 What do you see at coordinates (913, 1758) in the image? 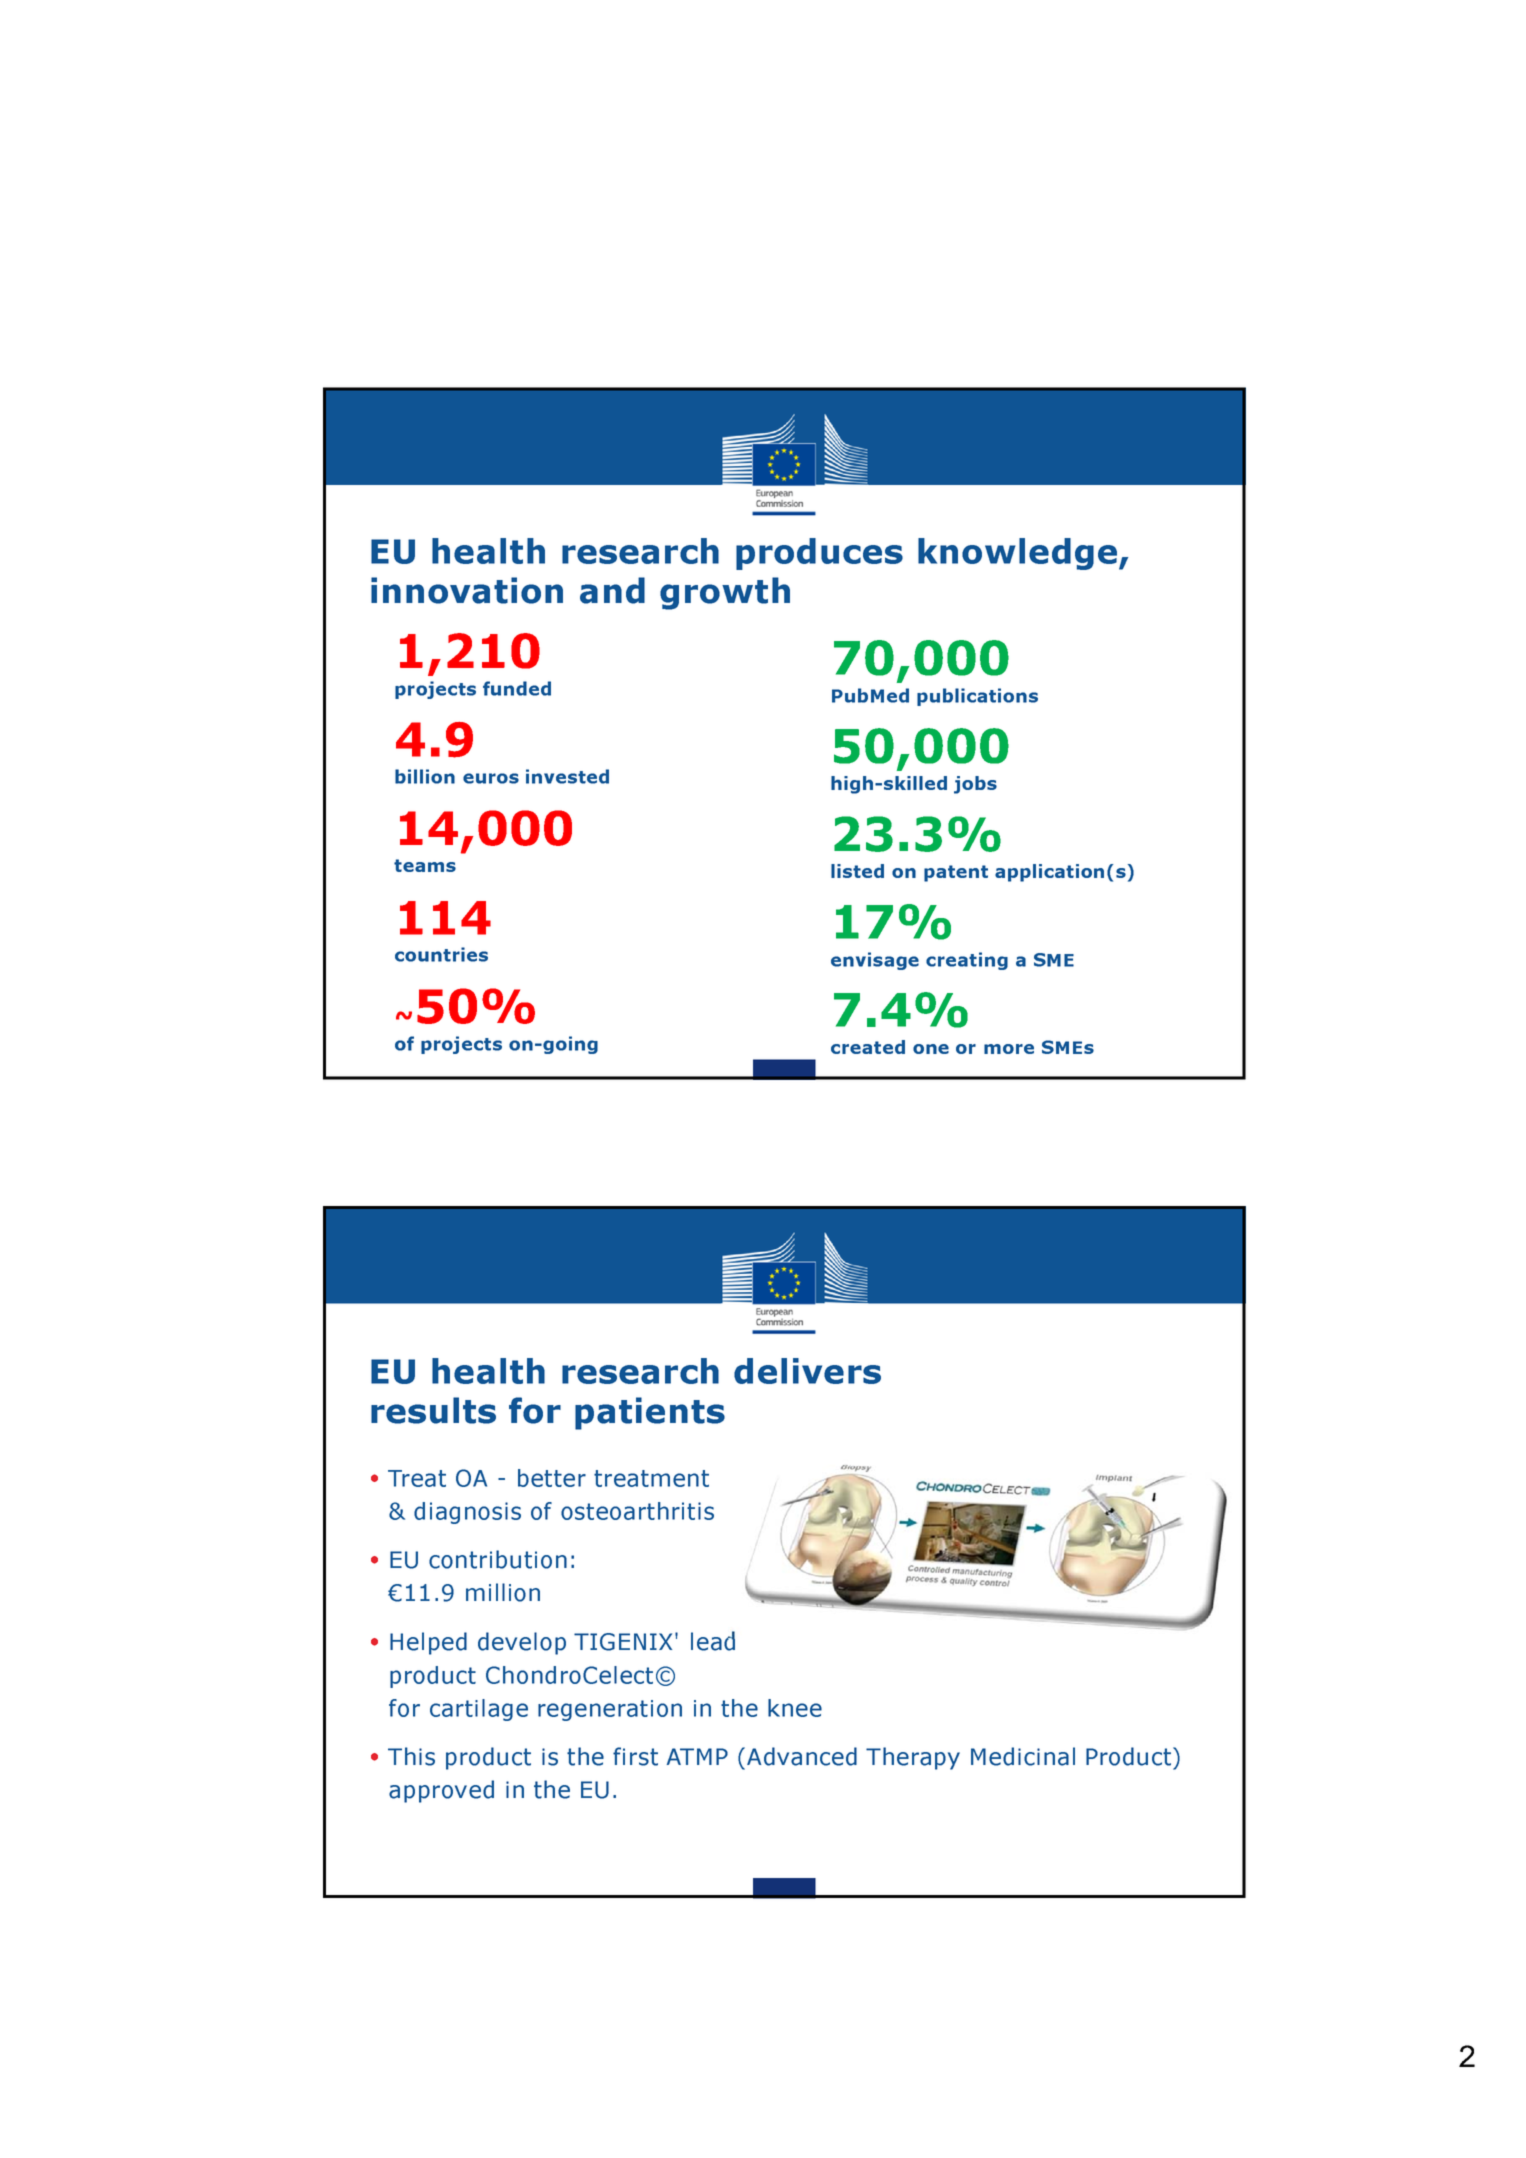
I see `Therapy` at bounding box center [913, 1758].
